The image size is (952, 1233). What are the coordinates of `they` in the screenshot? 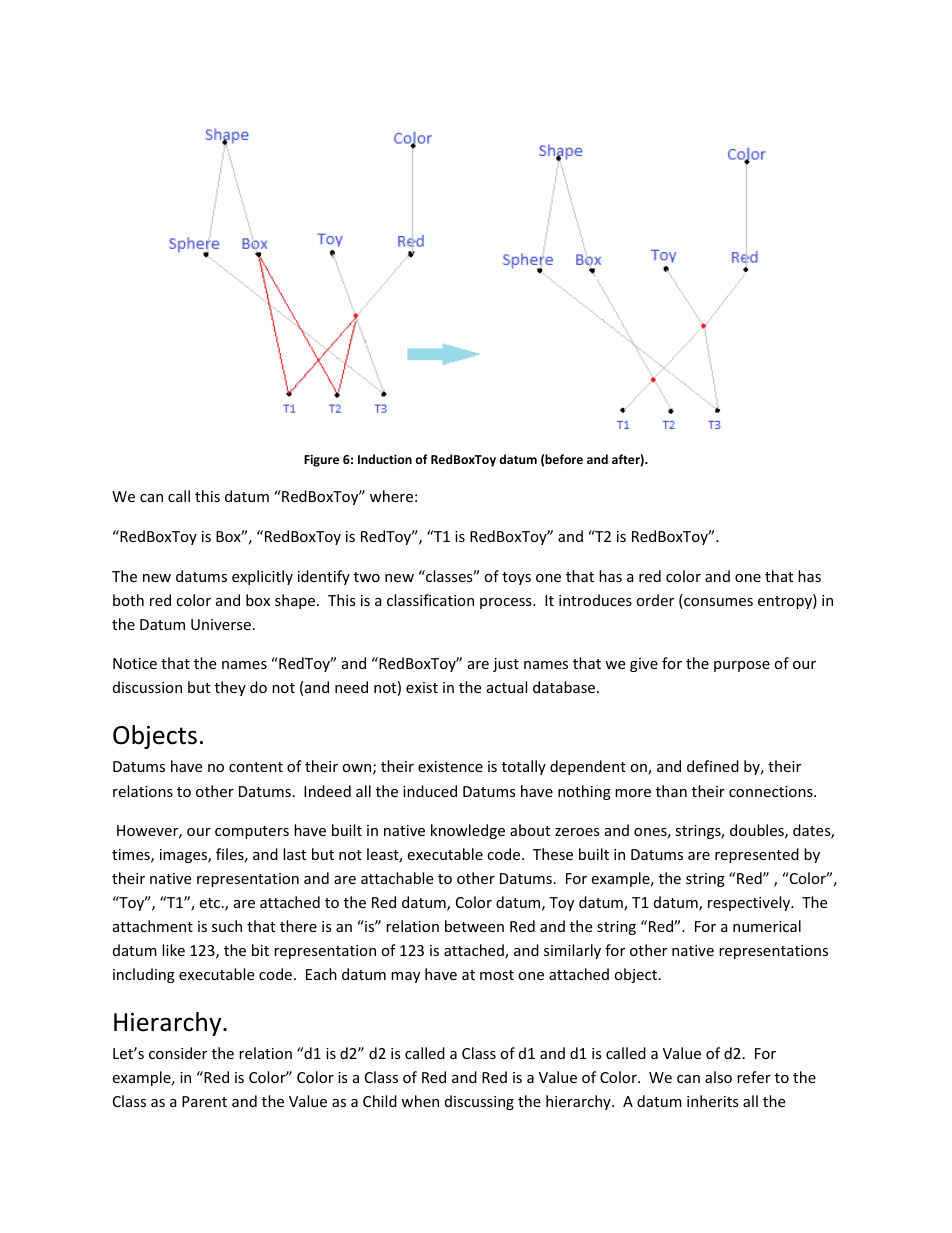 It's located at (230, 688).
